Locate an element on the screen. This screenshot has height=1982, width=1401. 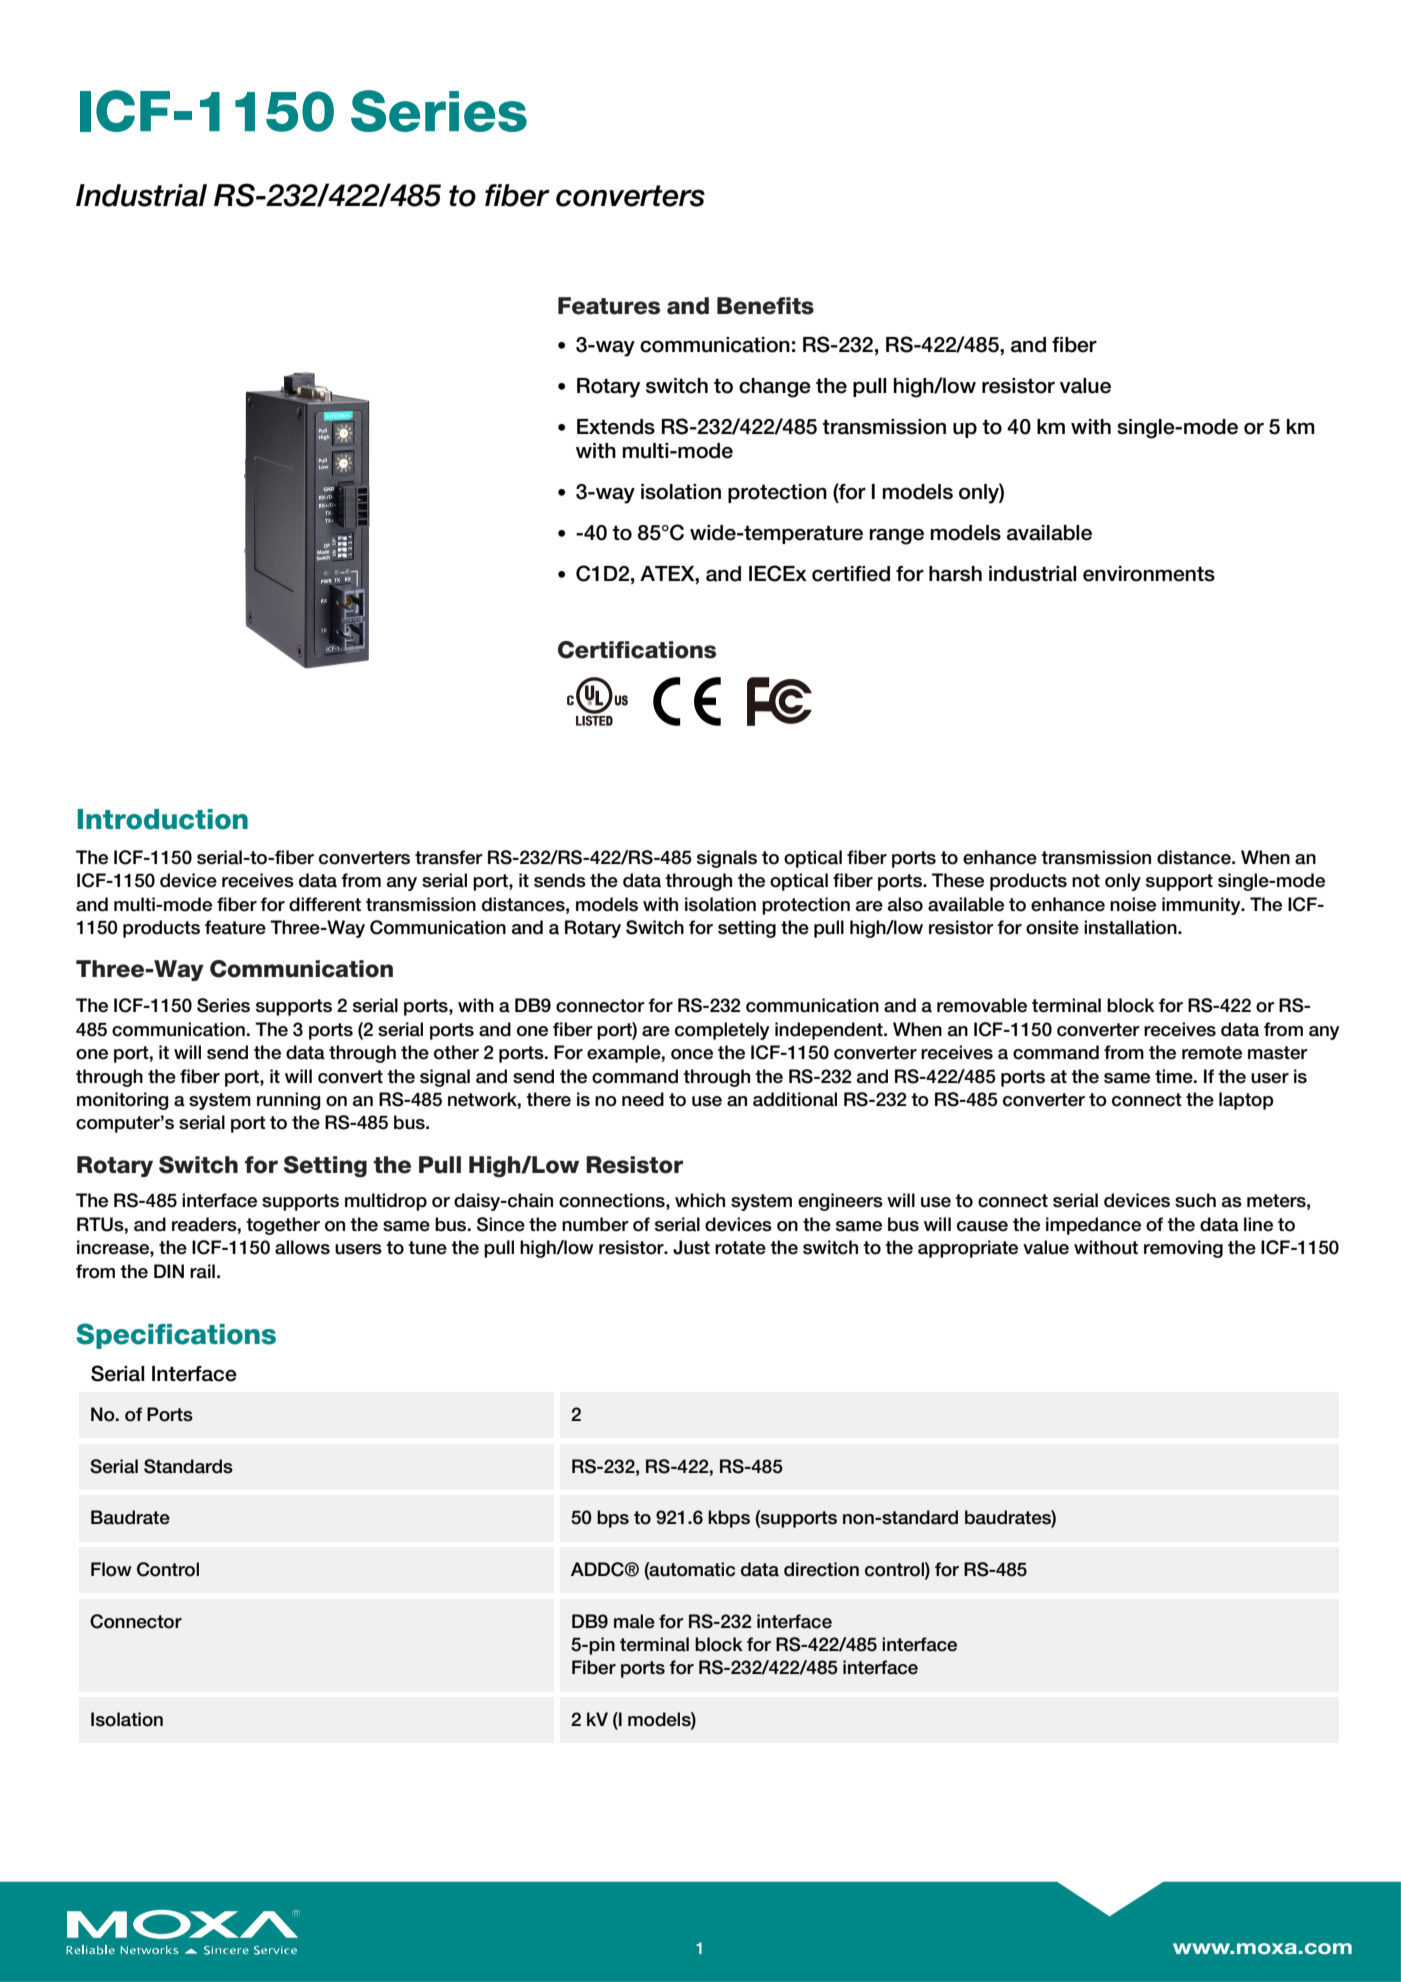
Benefits is located at coordinates (765, 306).
